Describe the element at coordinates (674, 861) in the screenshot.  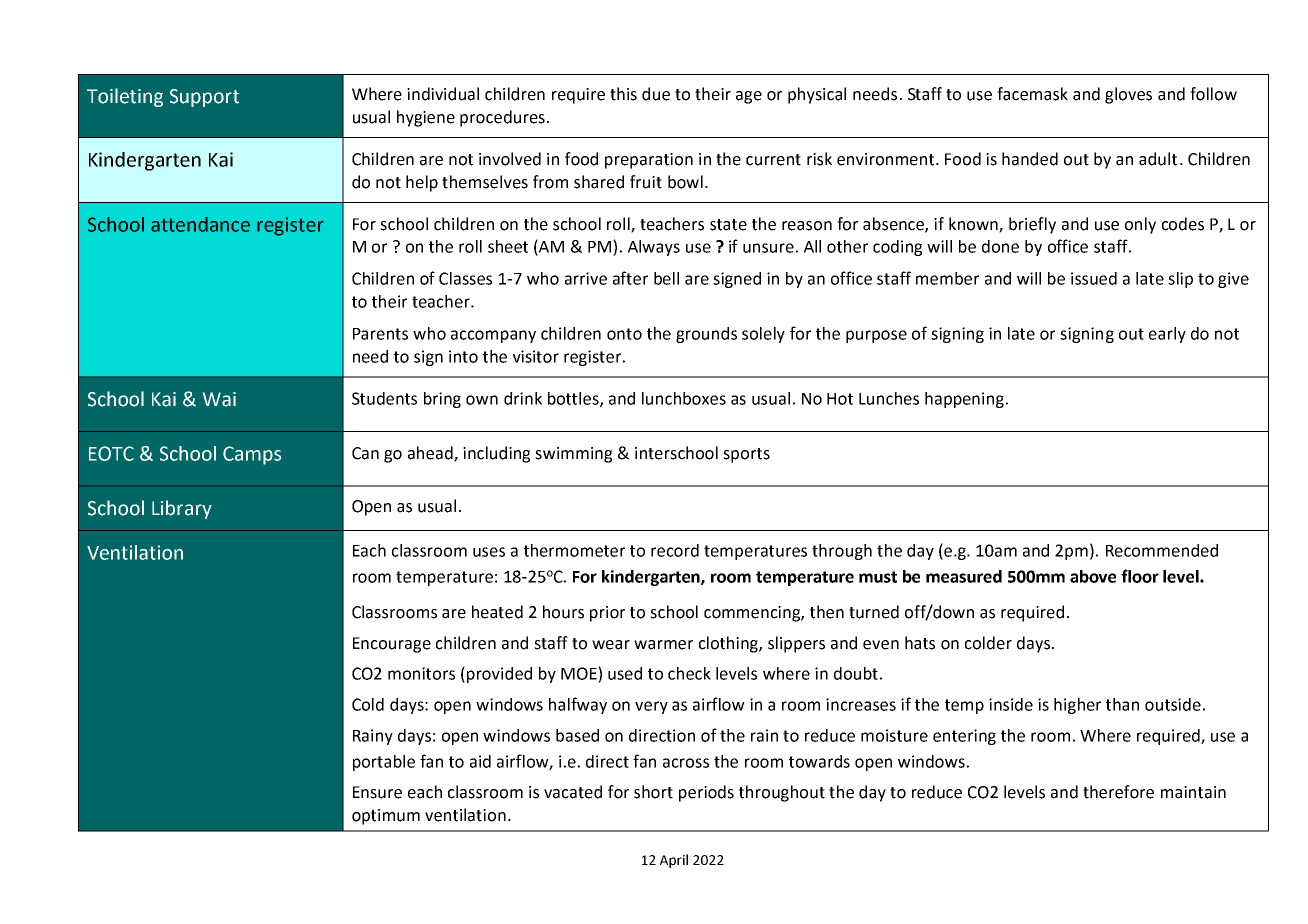
I see `April` at that location.
